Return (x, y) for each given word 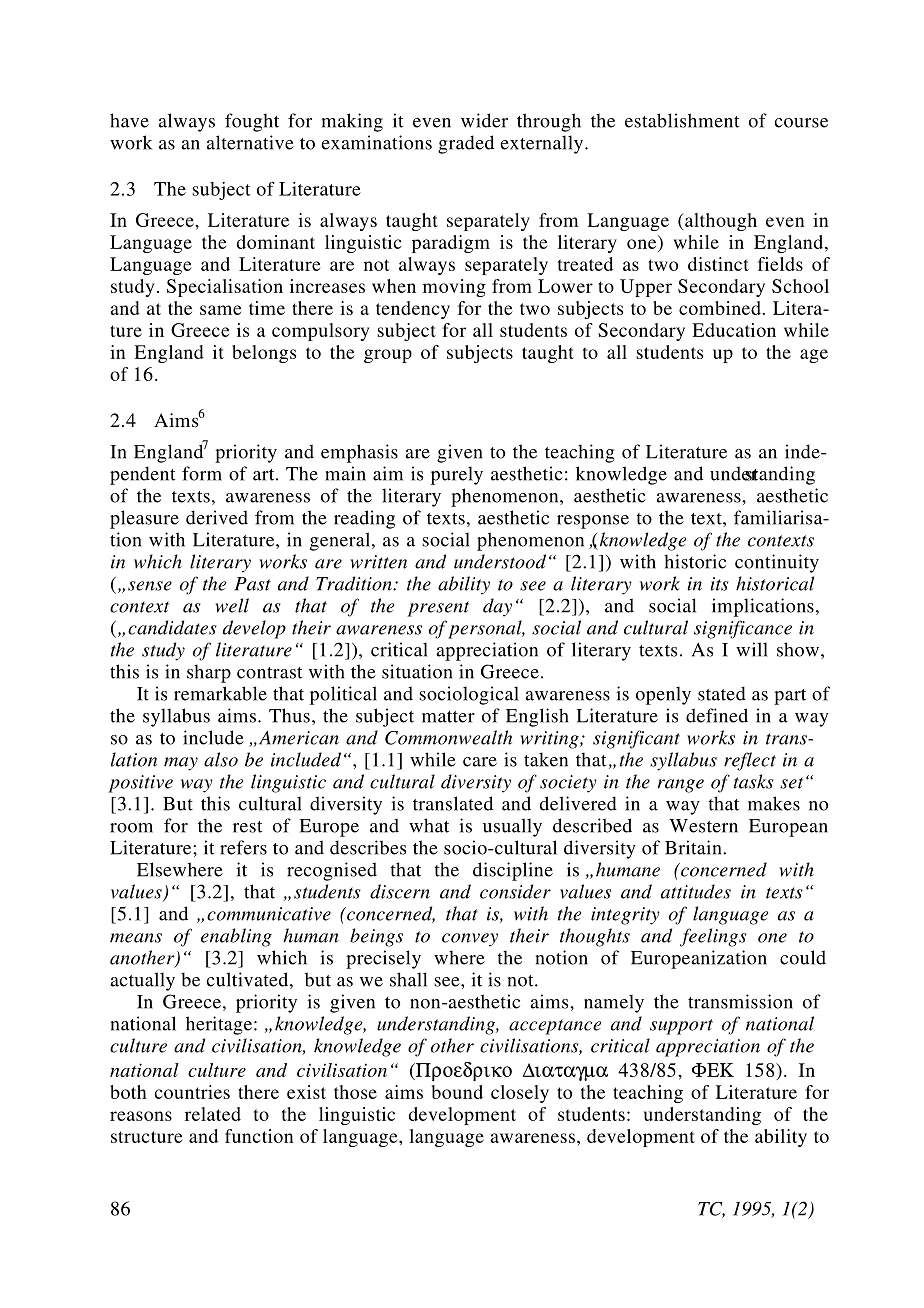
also (221, 759)
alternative (250, 142)
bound (457, 1092)
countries (192, 1092)
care (480, 762)
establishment (682, 120)
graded (466, 144)
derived (217, 517)
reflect (750, 761)
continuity (777, 563)
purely (457, 475)
